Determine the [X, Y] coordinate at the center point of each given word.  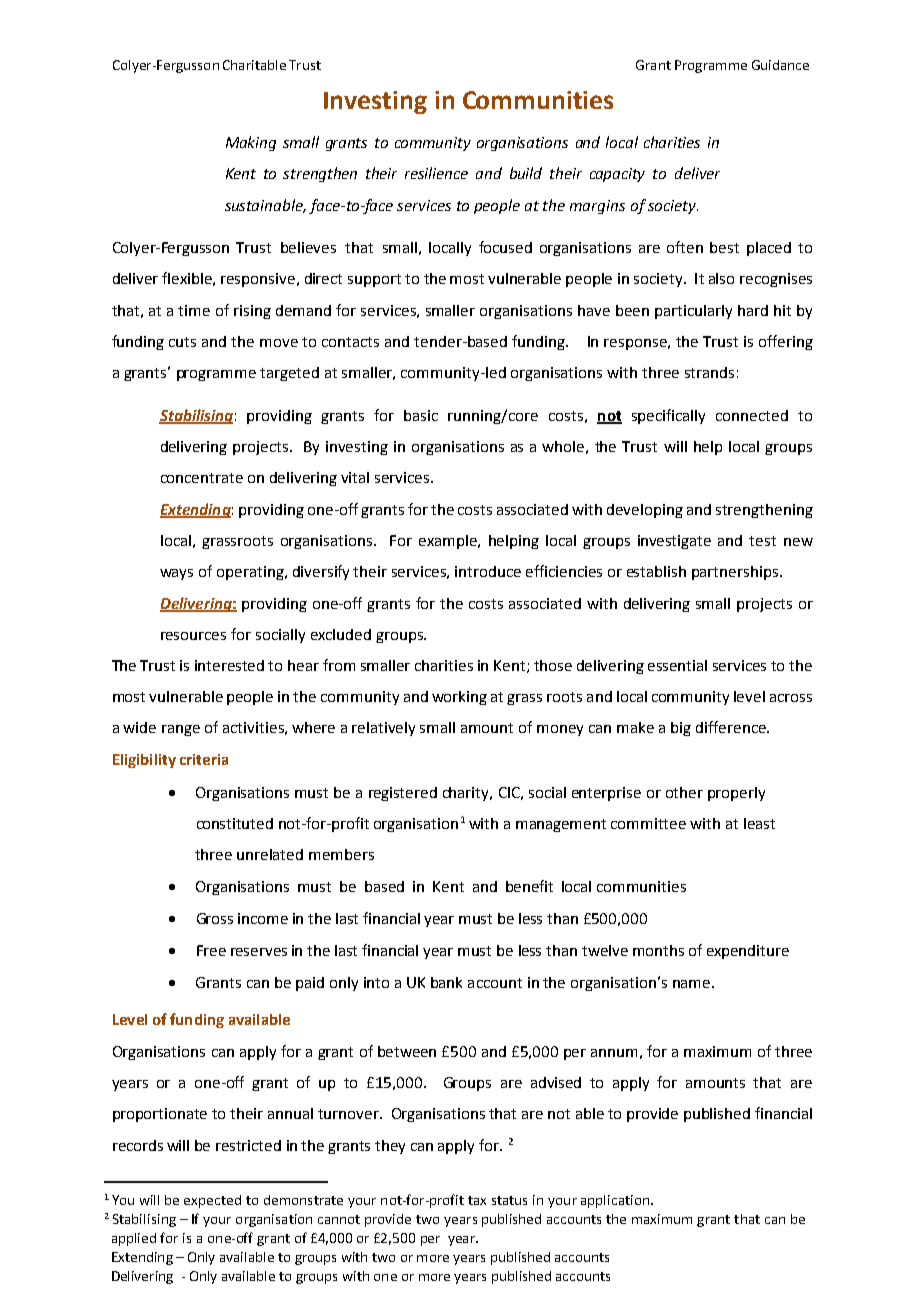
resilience [436, 173]
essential [677, 665]
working [459, 698]
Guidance [780, 65]
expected [212, 1201]
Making [251, 143]
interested [229, 665]
